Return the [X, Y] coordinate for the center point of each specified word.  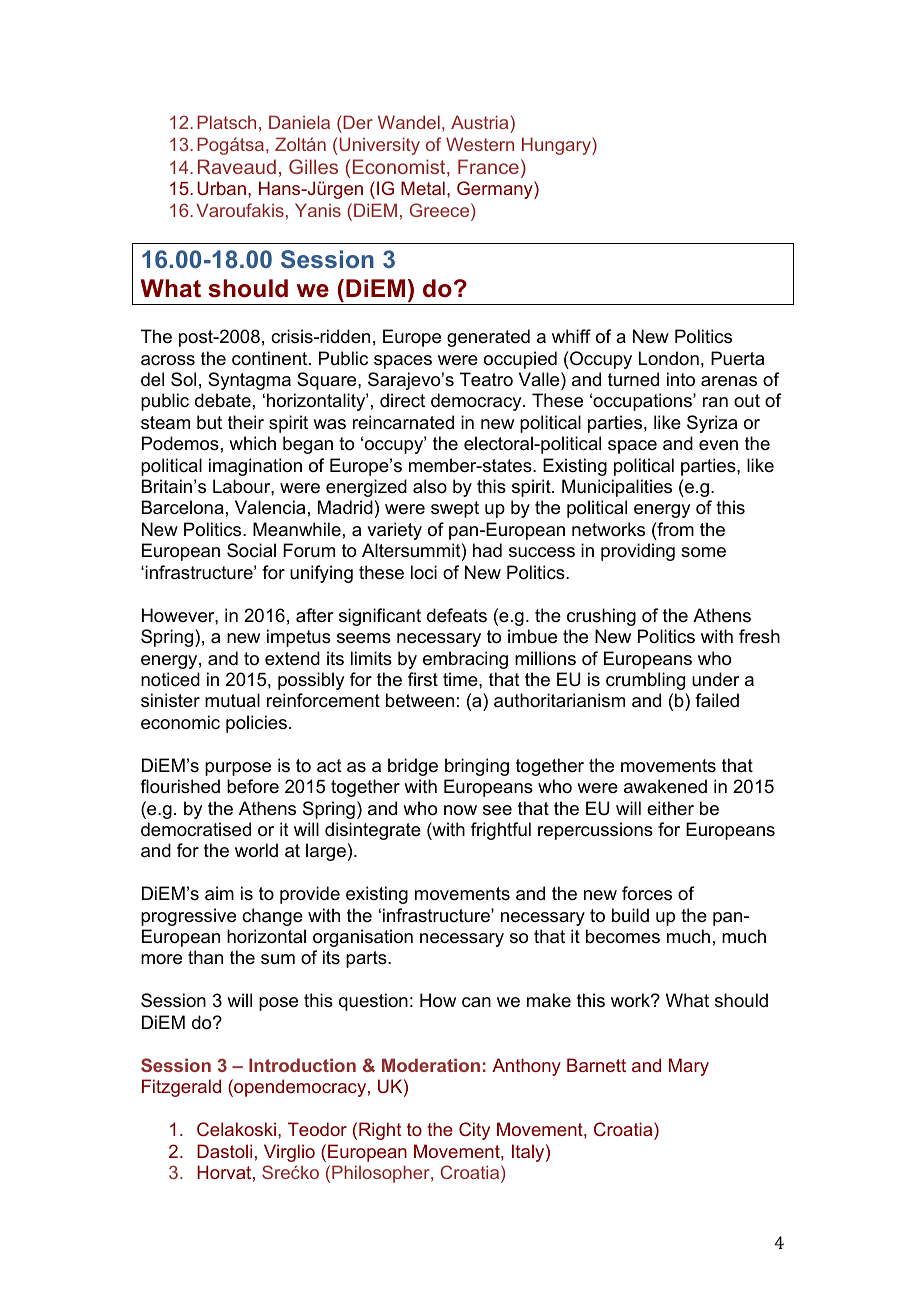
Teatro [486, 379]
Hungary [557, 146]
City [474, 1131]
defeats [457, 615]
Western [480, 144]
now [460, 810]
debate [223, 400]
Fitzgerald [181, 1088]
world [256, 850]
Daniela [299, 122]
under [715, 679]
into [681, 379]
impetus [299, 638]
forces [647, 893]
